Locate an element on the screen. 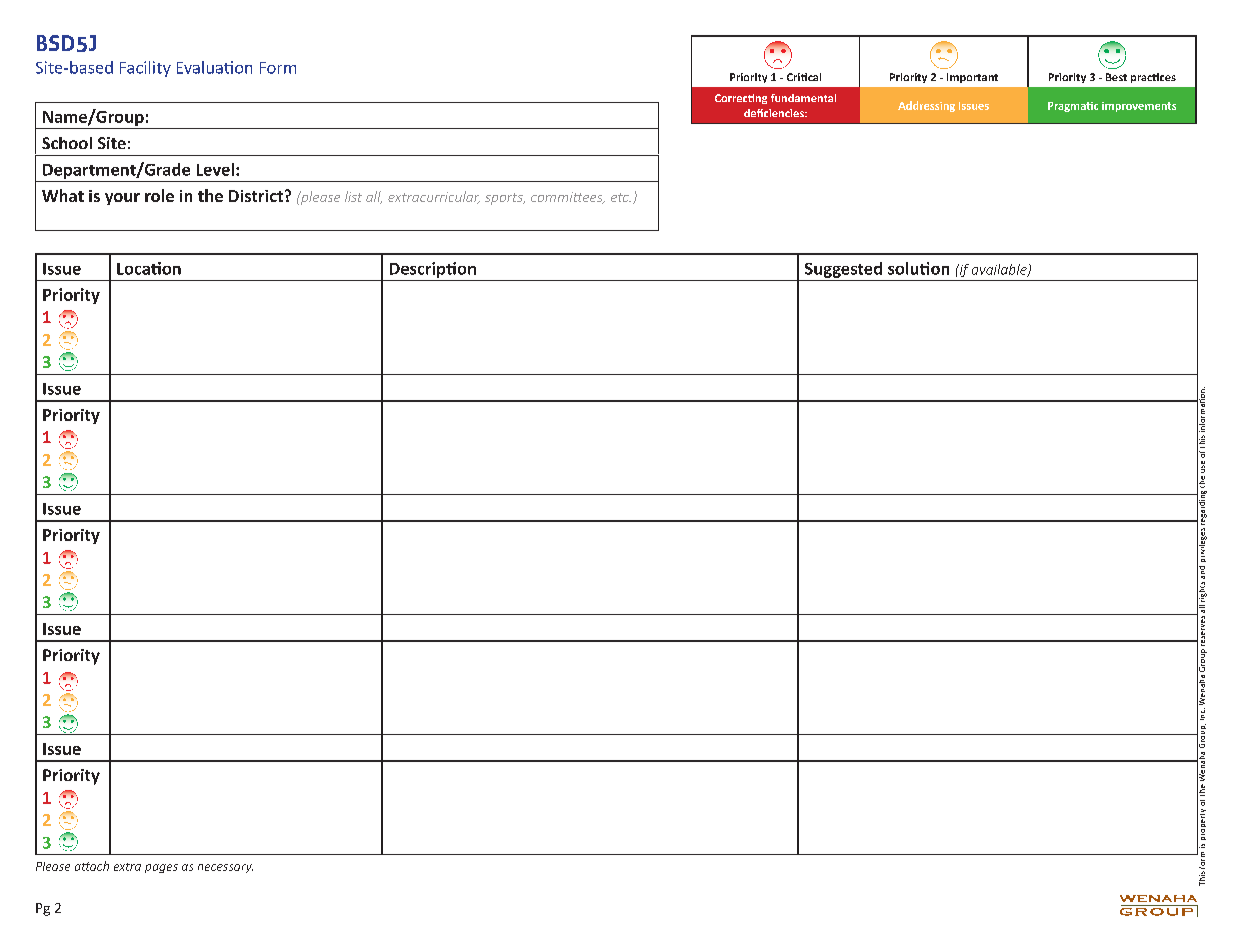 Image resolution: width=1233 pixels, height=952 pixels. Evaluation is located at coordinates (214, 67).
